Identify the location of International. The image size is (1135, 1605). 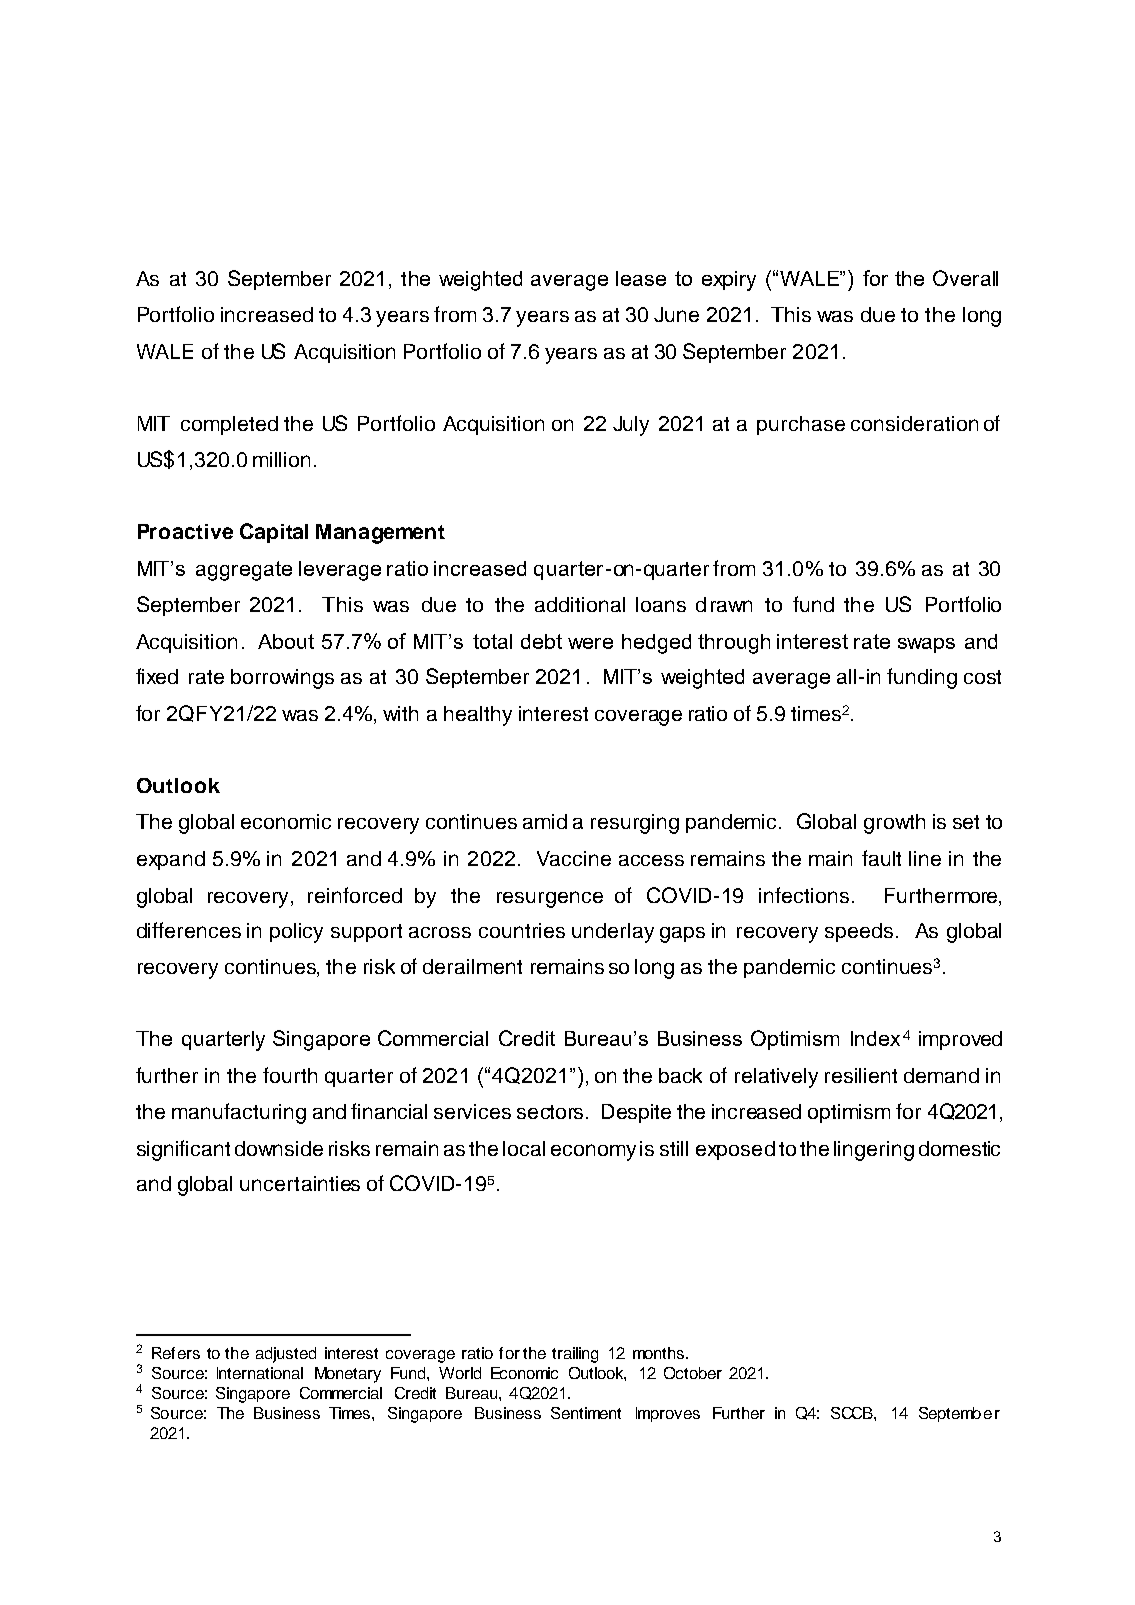
(260, 1373).
